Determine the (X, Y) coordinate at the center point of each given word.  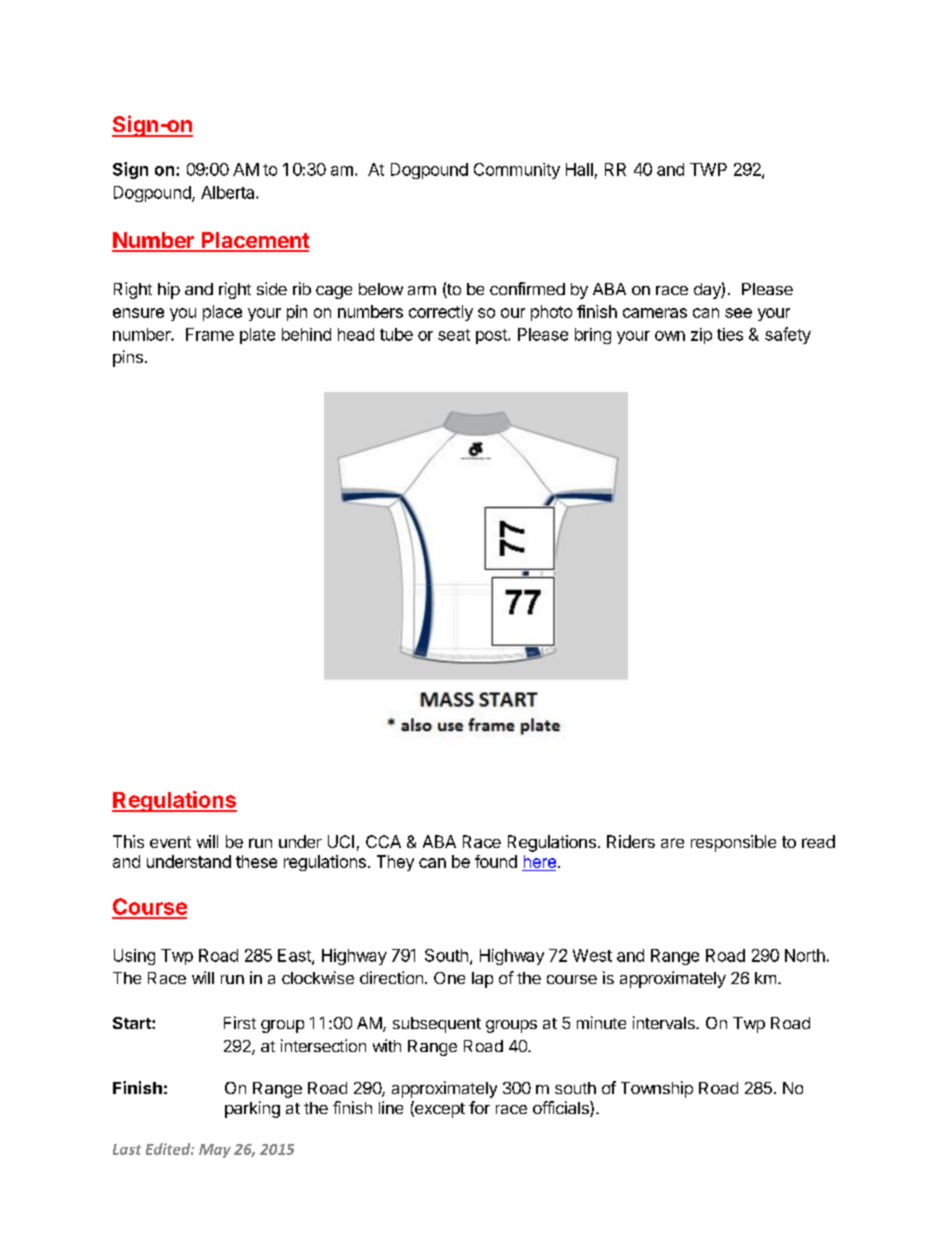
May (215, 1151)
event (170, 842)
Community (517, 171)
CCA (383, 841)
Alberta (229, 192)
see (738, 313)
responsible (733, 843)
